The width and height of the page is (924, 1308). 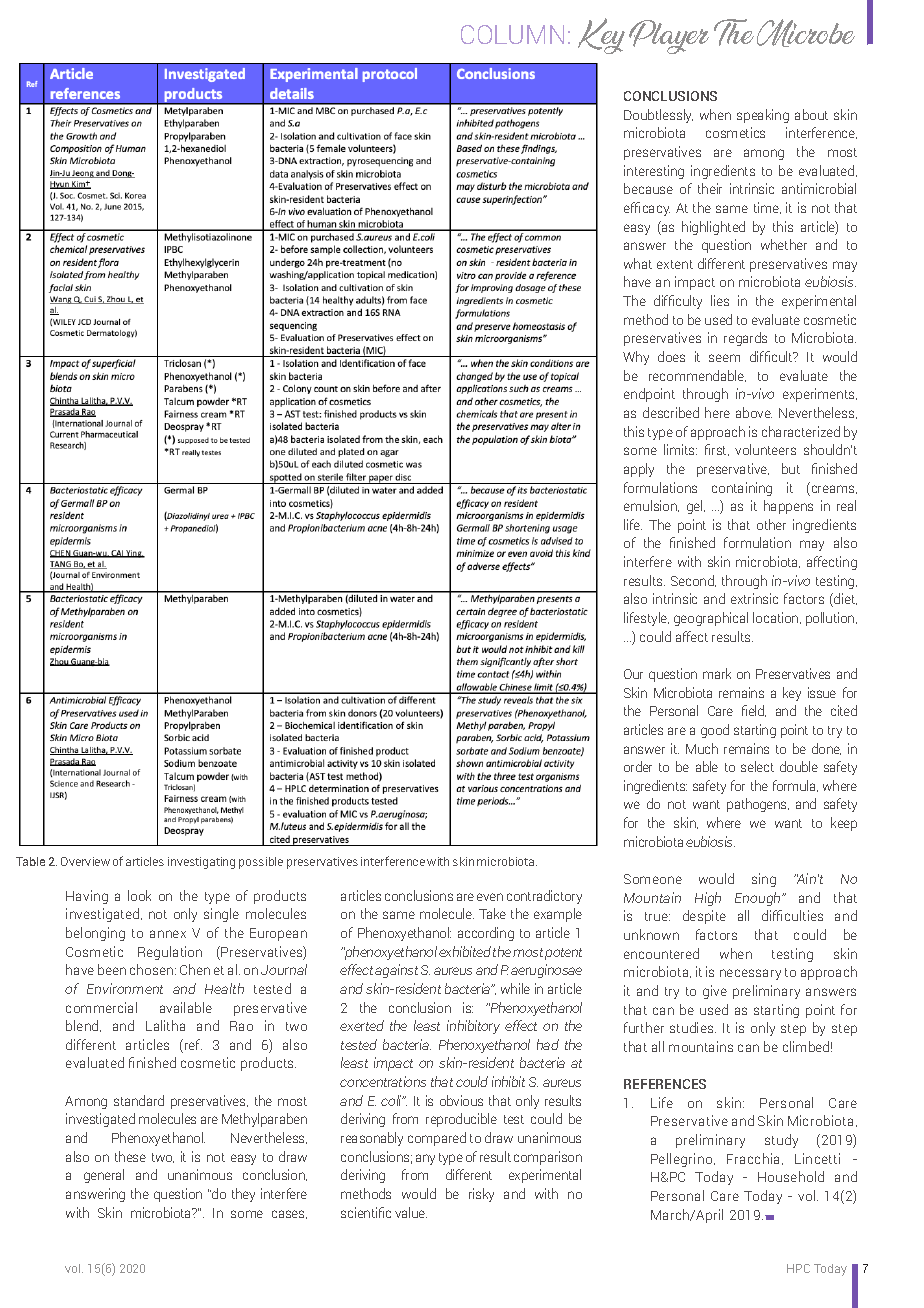 What do you see at coordinates (243, 1195) in the page?
I see `they` at bounding box center [243, 1195].
